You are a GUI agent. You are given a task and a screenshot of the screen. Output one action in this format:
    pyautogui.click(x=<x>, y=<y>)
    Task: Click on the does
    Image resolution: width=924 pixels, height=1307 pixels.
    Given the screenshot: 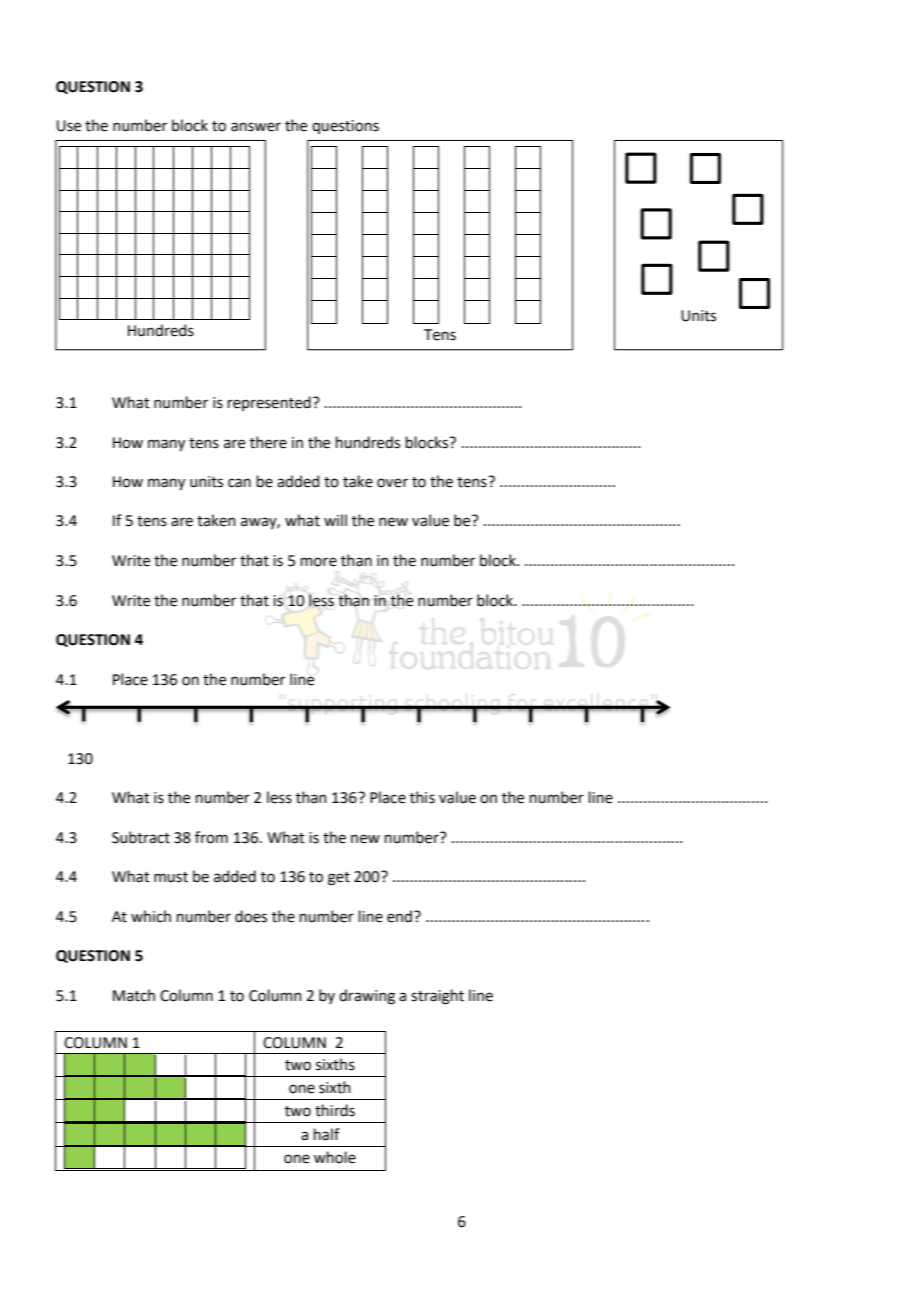 What is the action you would take?
    pyautogui.click(x=251, y=916)
